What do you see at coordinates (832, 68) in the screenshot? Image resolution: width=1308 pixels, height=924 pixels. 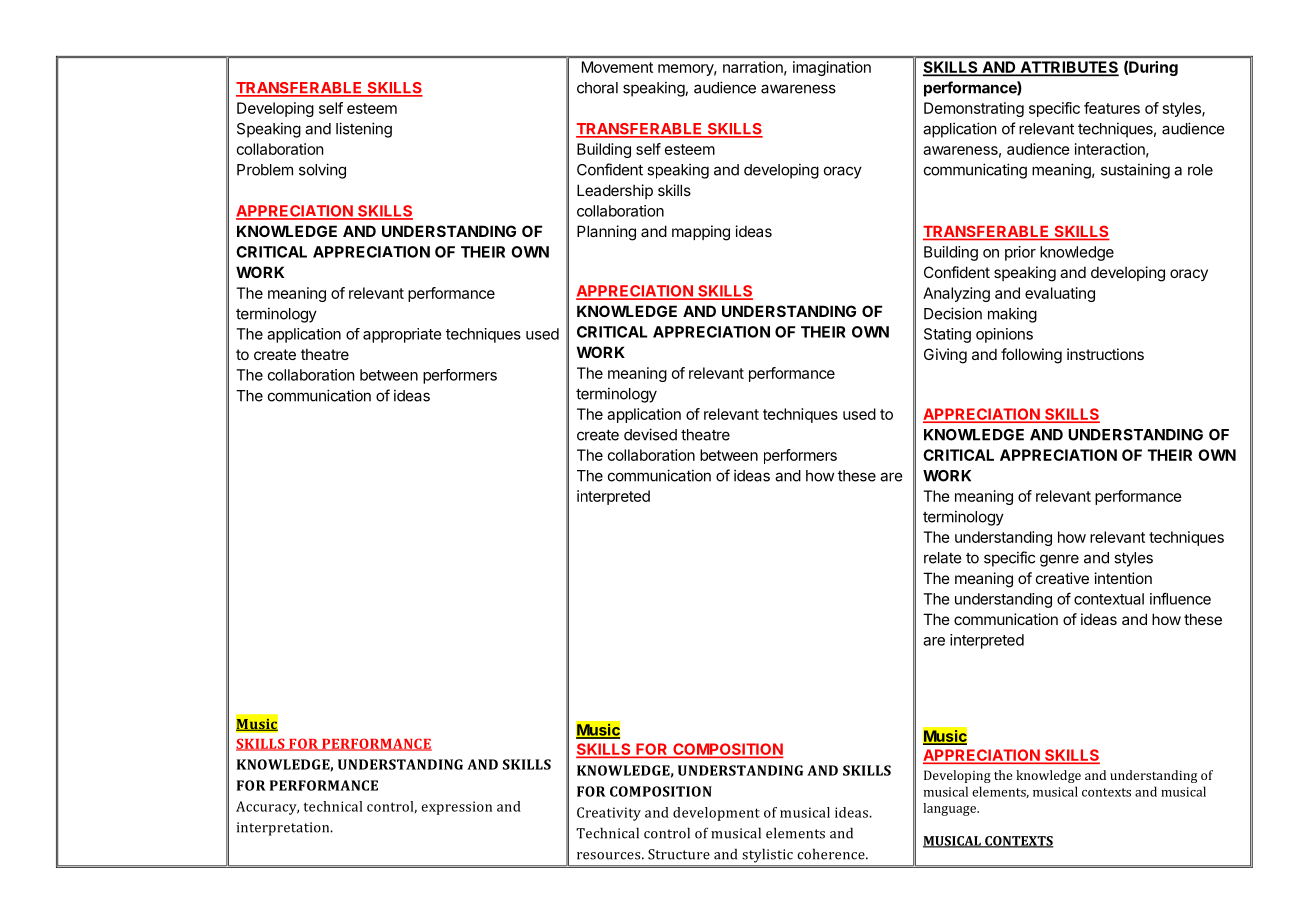 I see `imagination` at bounding box center [832, 68].
